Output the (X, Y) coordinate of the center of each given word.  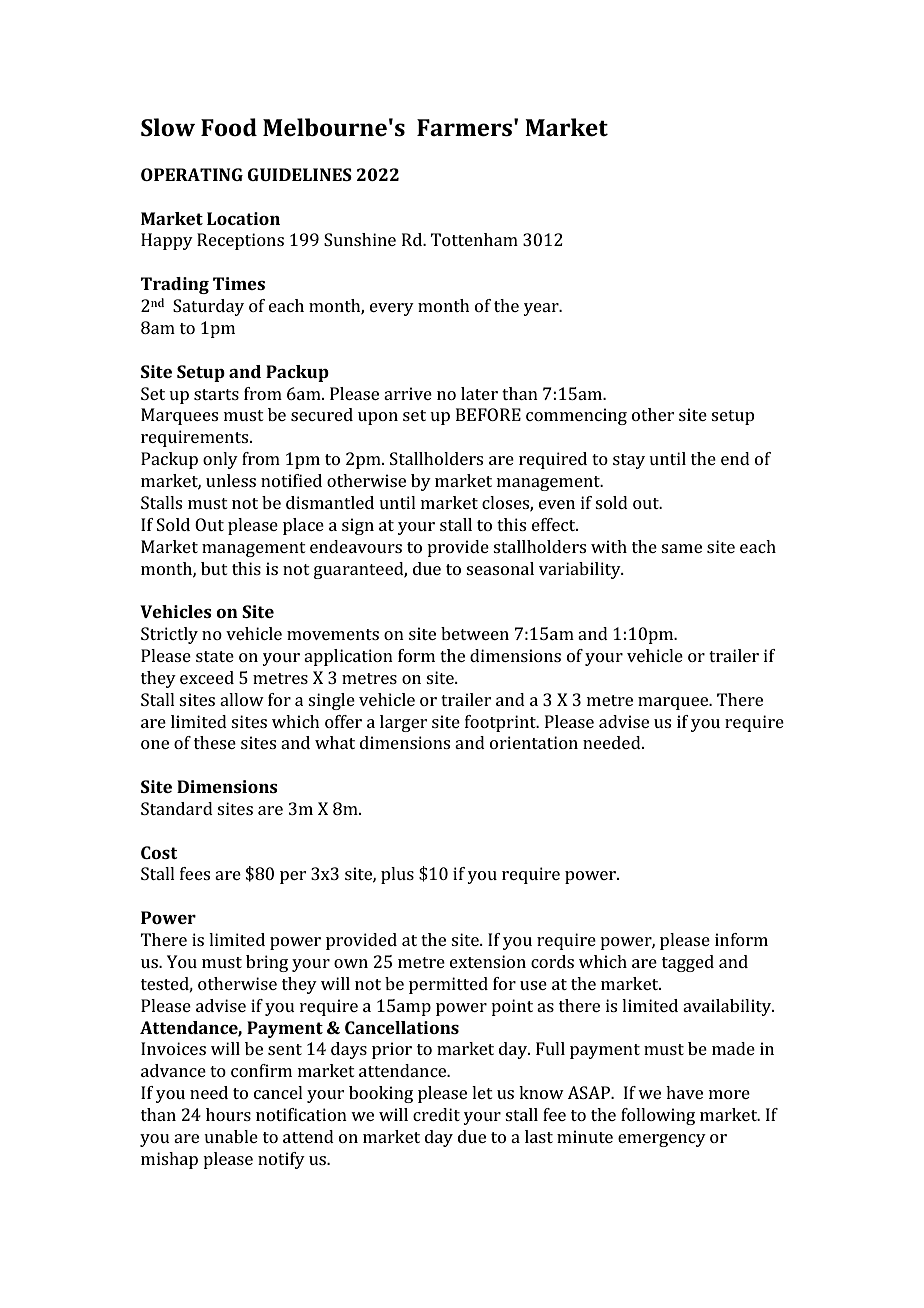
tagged (688, 963)
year (542, 309)
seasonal (500, 568)
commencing (576, 416)
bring (267, 963)
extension (488, 961)
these (215, 742)
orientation (534, 742)
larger (403, 723)
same (681, 548)
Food (229, 127)
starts (216, 394)
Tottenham (474, 239)
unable (231, 1136)
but (214, 568)
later (479, 393)
